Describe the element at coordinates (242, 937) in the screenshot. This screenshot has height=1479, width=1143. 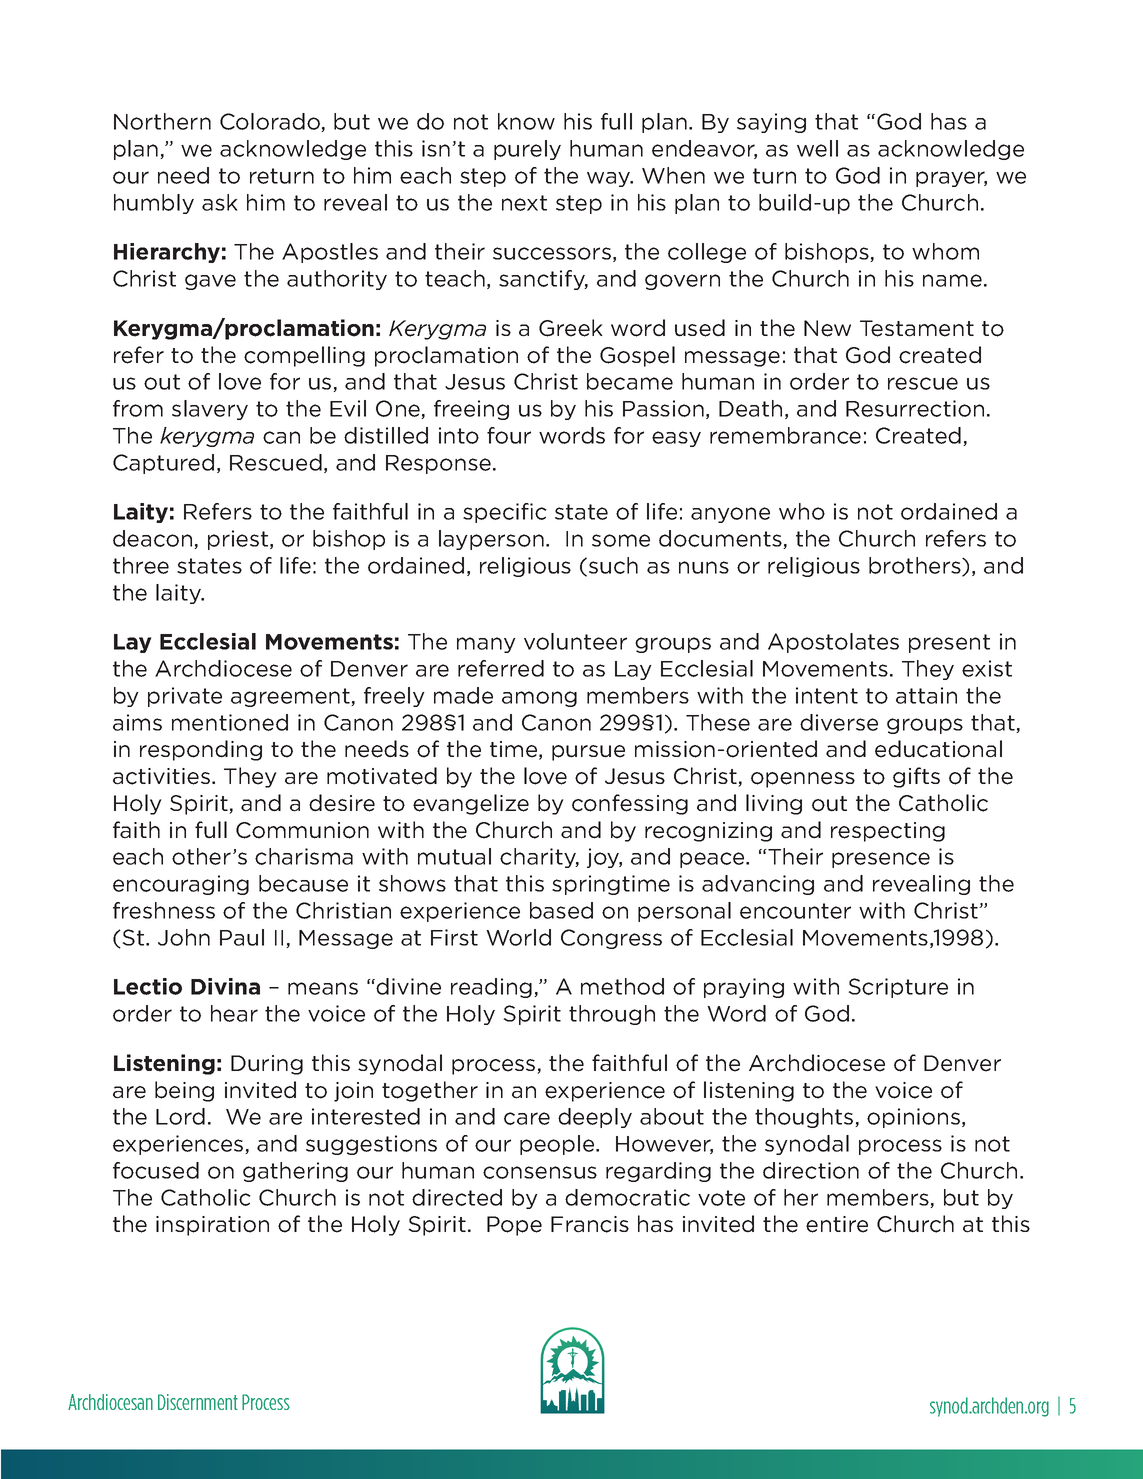
I see `Paul` at that location.
